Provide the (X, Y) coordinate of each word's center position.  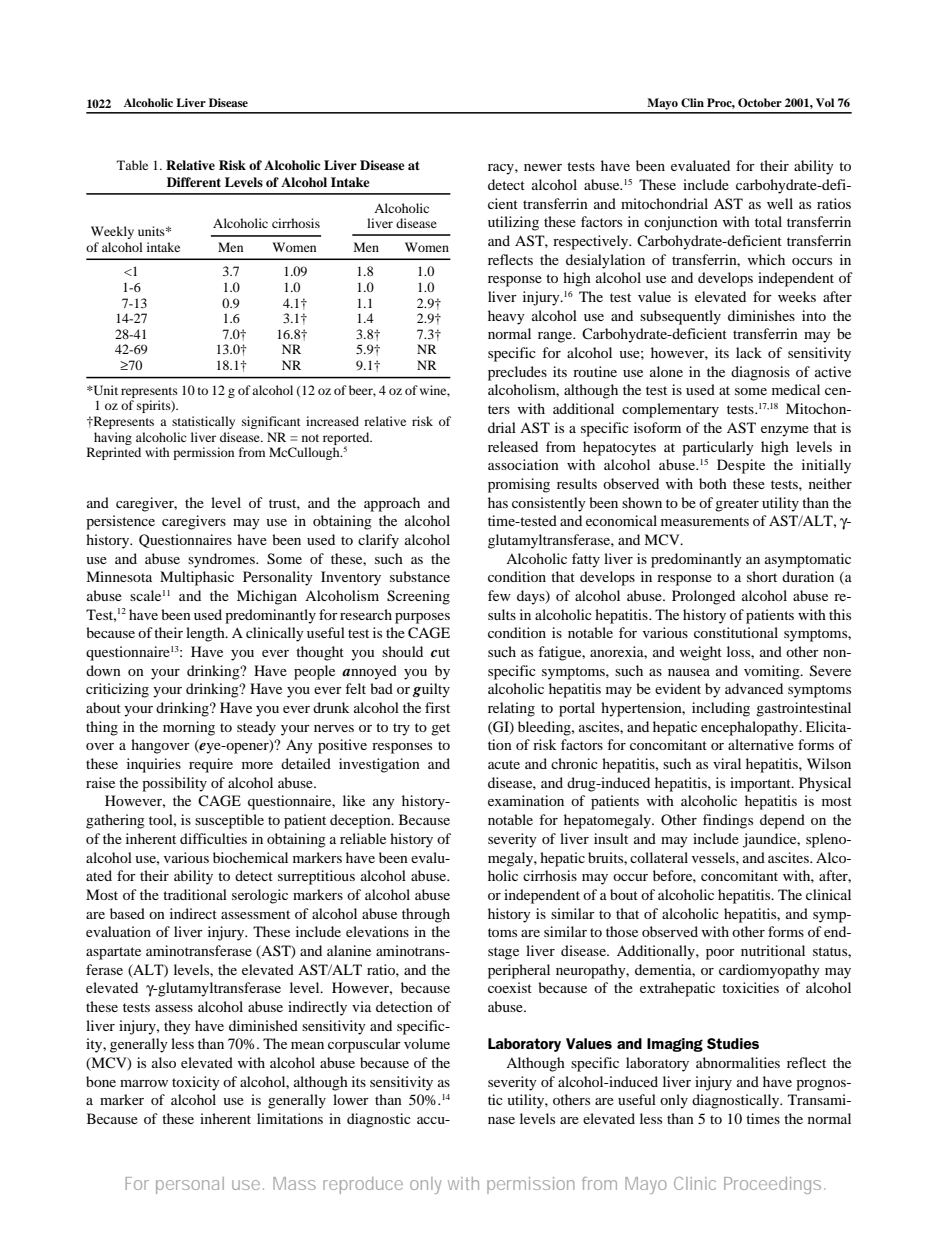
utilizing (513, 223)
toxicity (196, 1083)
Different (194, 182)
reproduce (363, 1185)
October (760, 102)
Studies (733, 1043)
